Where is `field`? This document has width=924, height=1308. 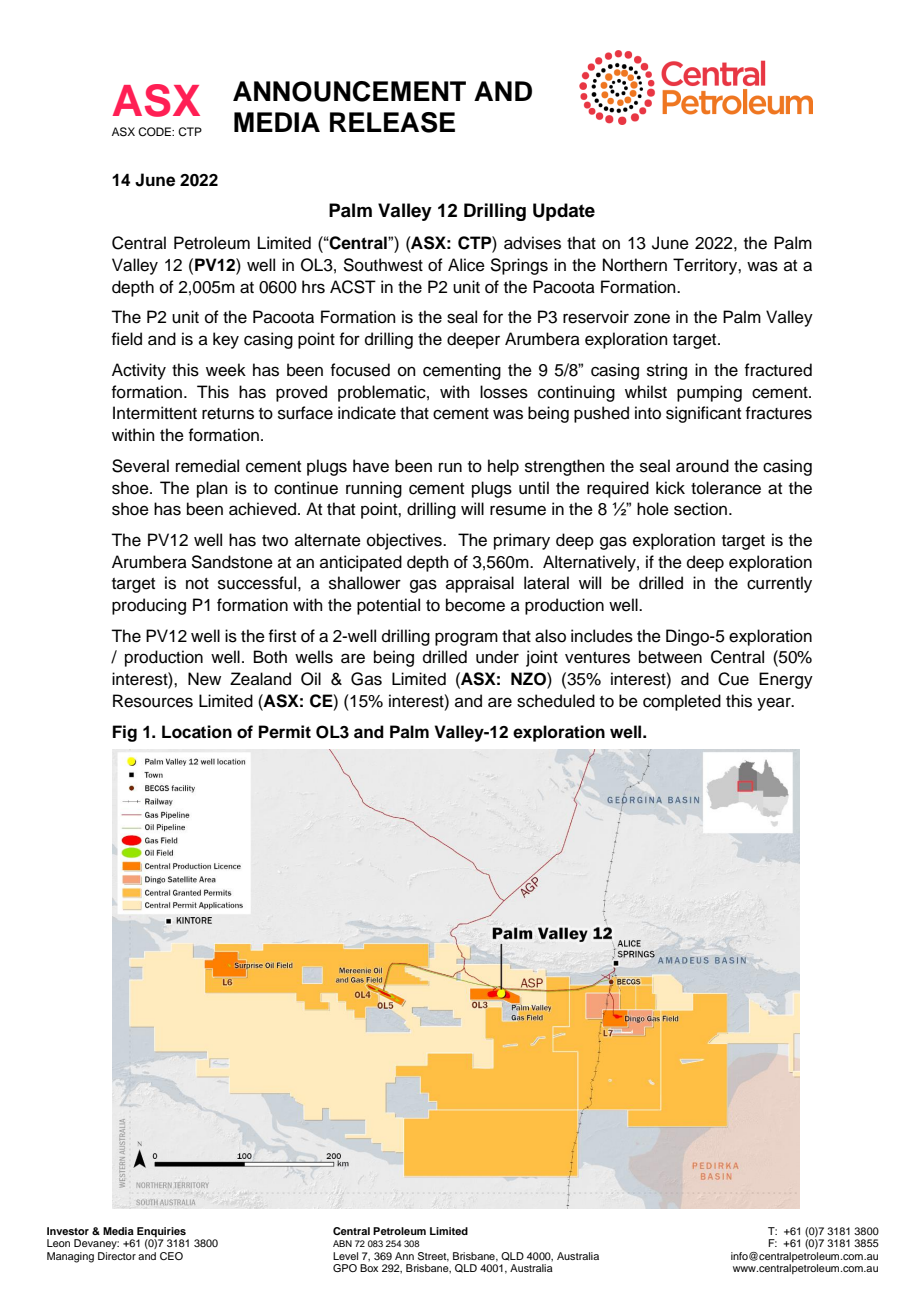 field is located at coordinates (126, 339).
